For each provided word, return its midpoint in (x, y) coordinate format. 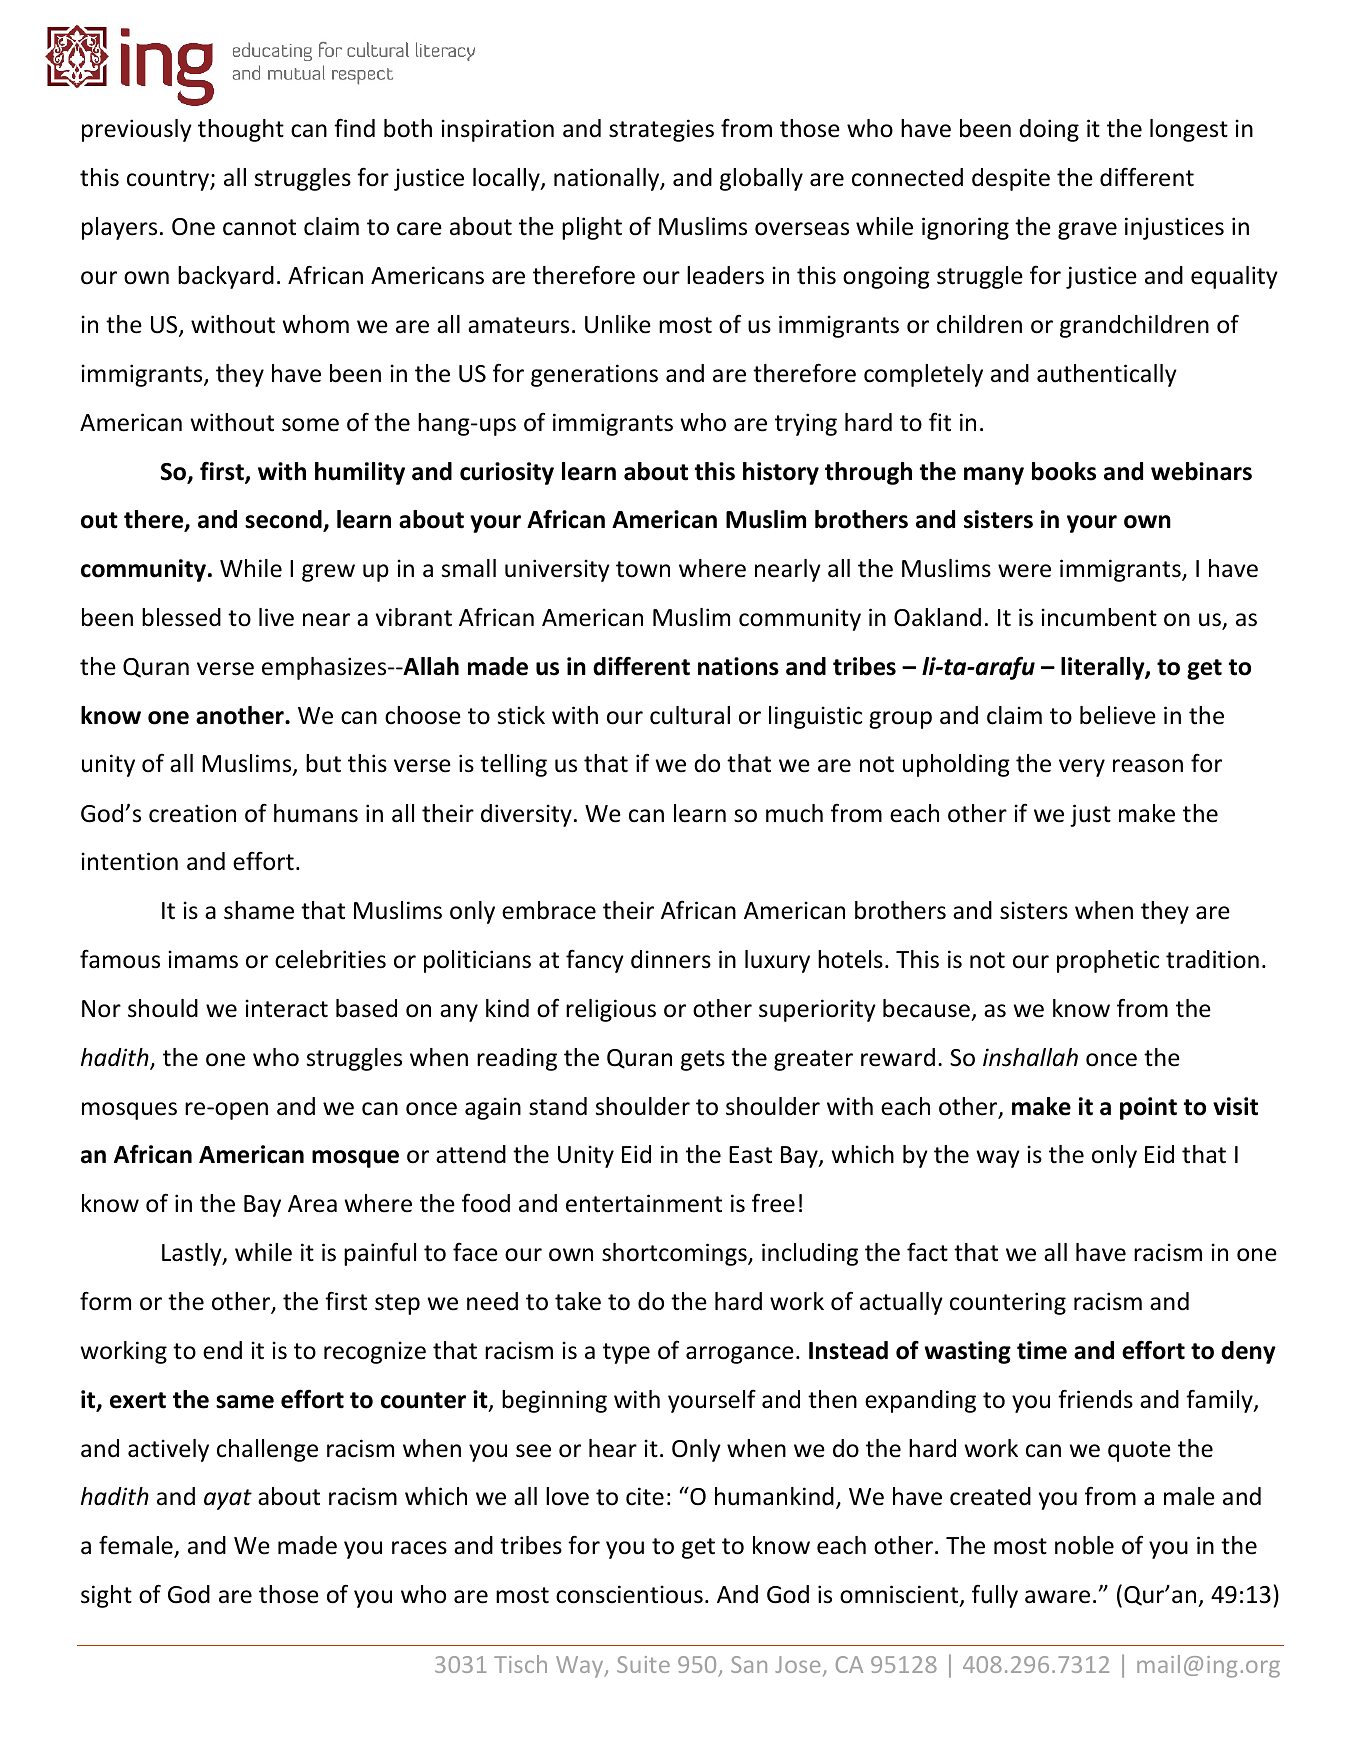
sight (106, 1596)
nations (738, 666)
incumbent (1099, 617)
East (750, 1155)
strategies (661, 130)
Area (312, 1204)
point (1148, 1108)
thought (241, 130)
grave (1087, 231)
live (276, 617)
